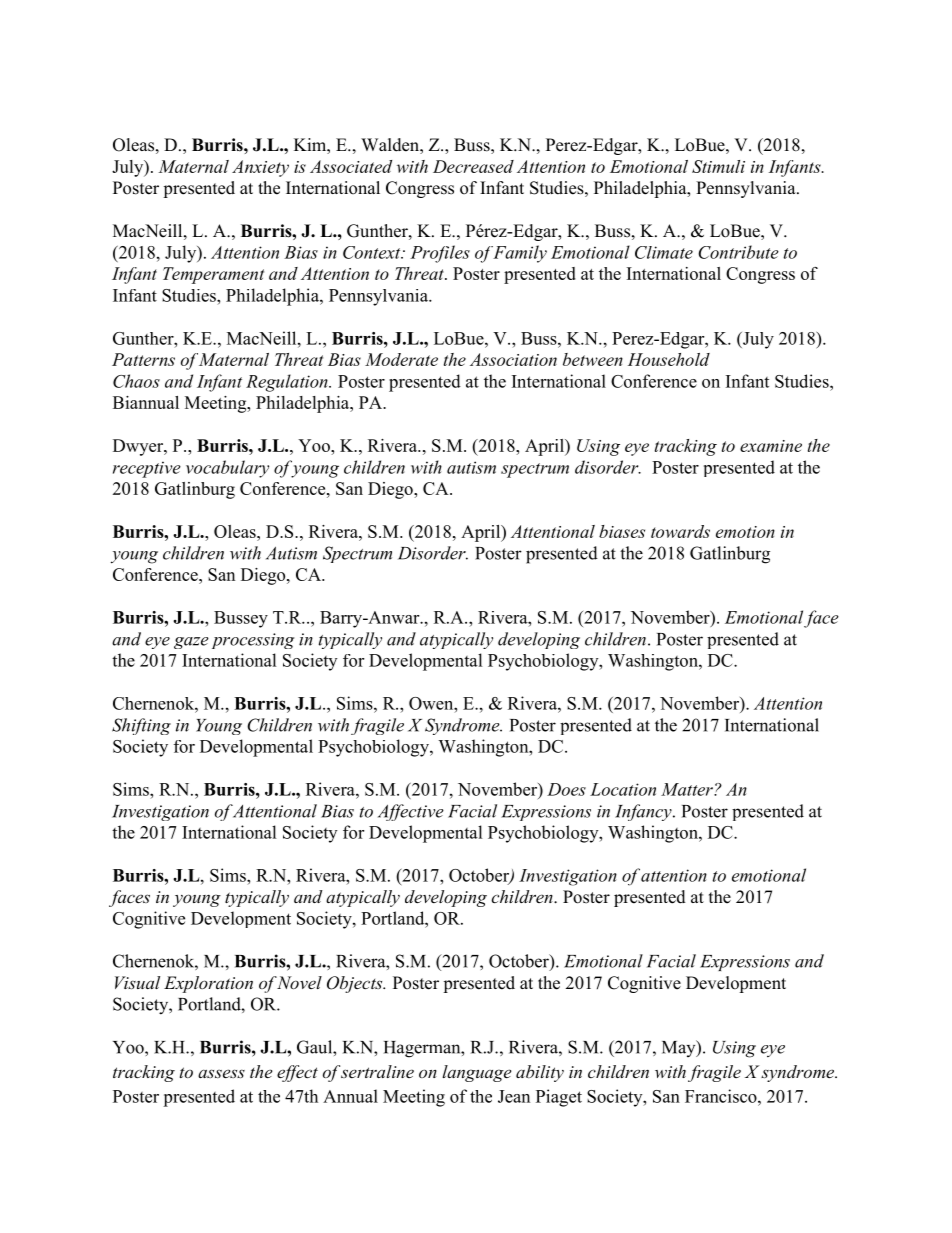 The height and width of the screenshot is (1233, 952). What do you see at coordinates (722, 1096) in the screenshot?
I see `Francisco` at bounding box center [722, 1096].
